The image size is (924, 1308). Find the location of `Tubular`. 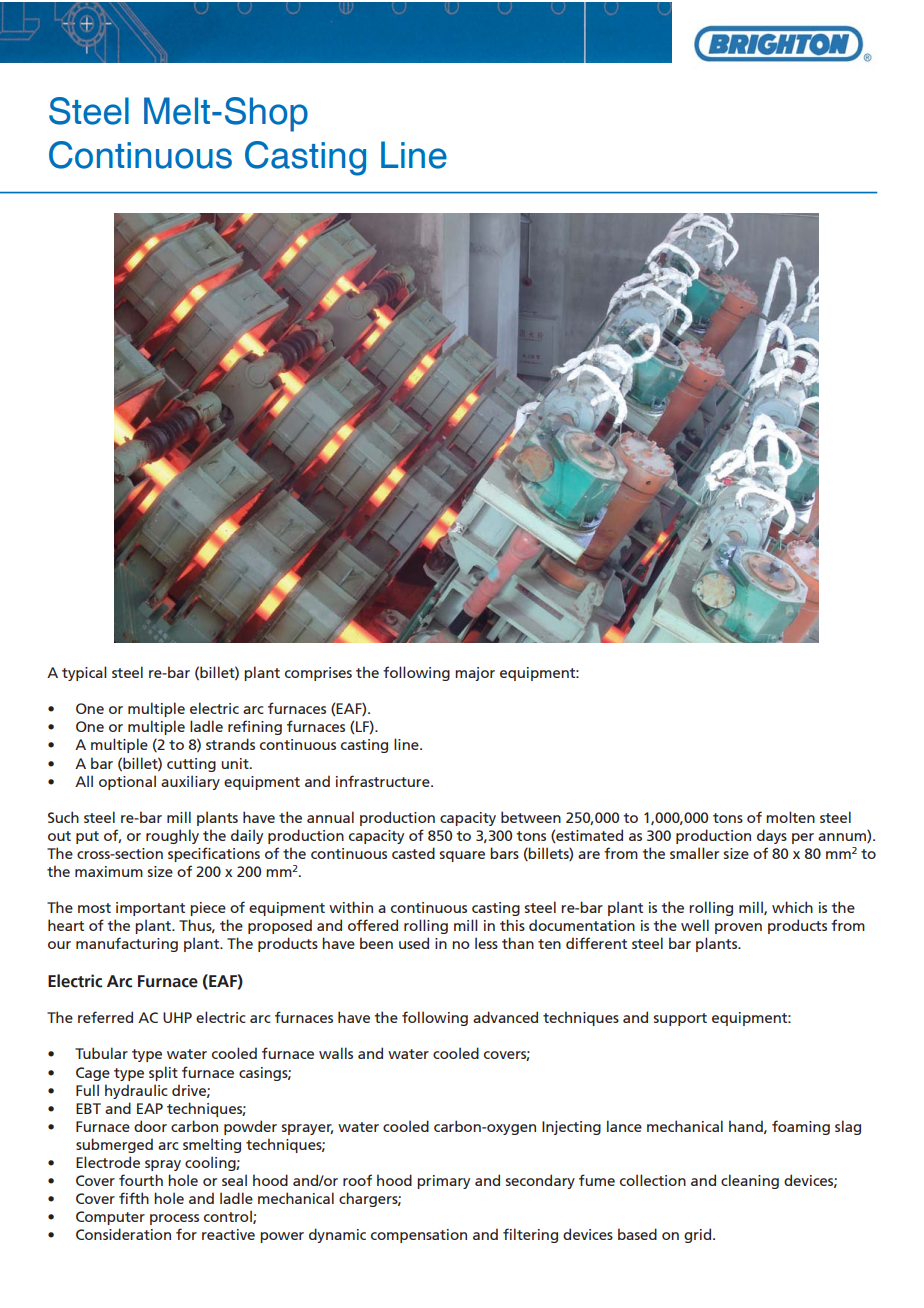

Tubular is located at coordinates (101, 1053).
